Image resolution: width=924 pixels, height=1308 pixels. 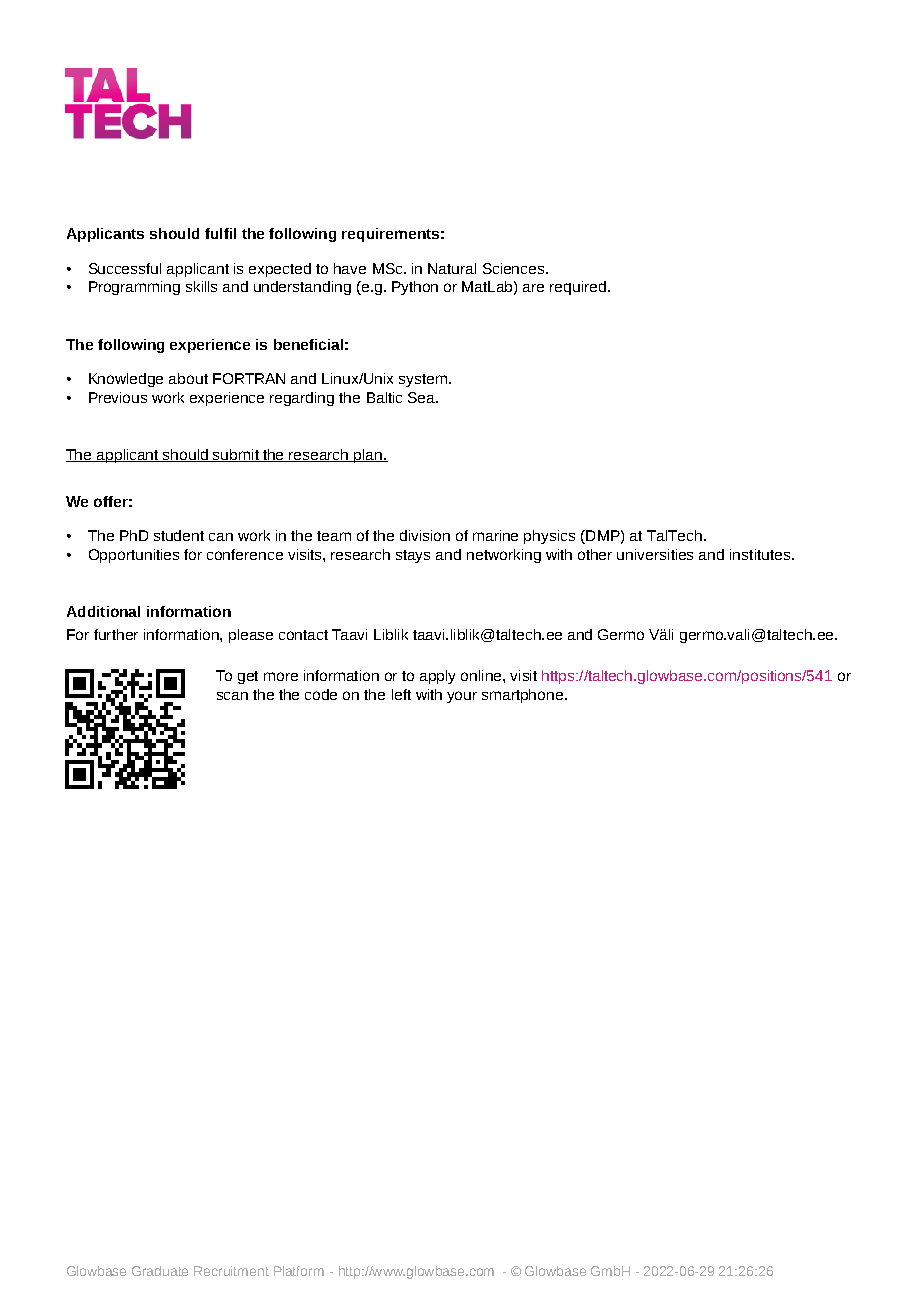 What do you see at coordinates (232, 696) in the screenshot?
I see `scan` at bounding box center [232, 696].
